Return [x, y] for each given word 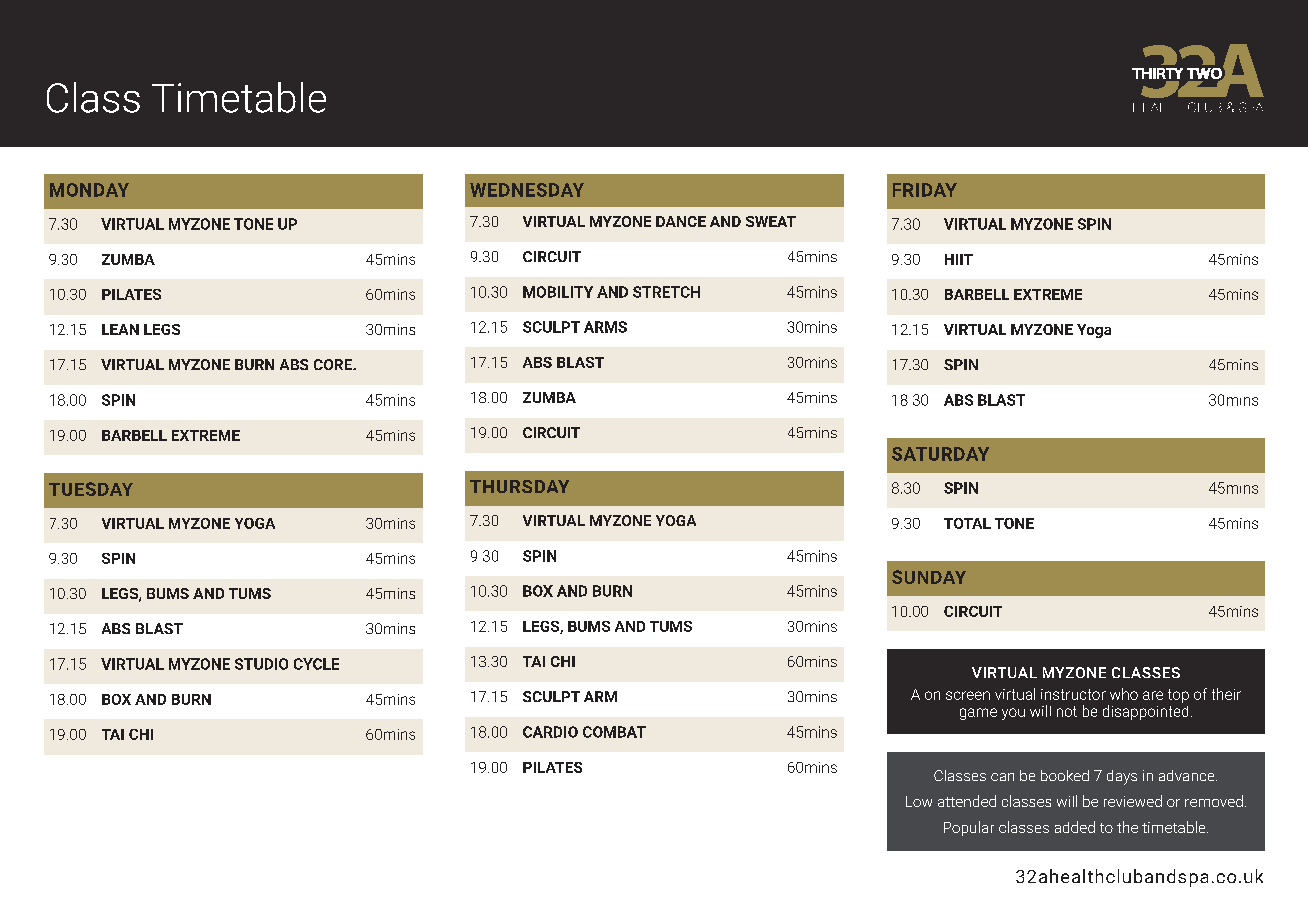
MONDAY [89, 190]
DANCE [681, 221]
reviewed [1133, 801]
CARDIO [550, 732]
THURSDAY [519, 486]
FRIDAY [925, 190]
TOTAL [967, 523]
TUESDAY [91, 489]
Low [919, 801]
